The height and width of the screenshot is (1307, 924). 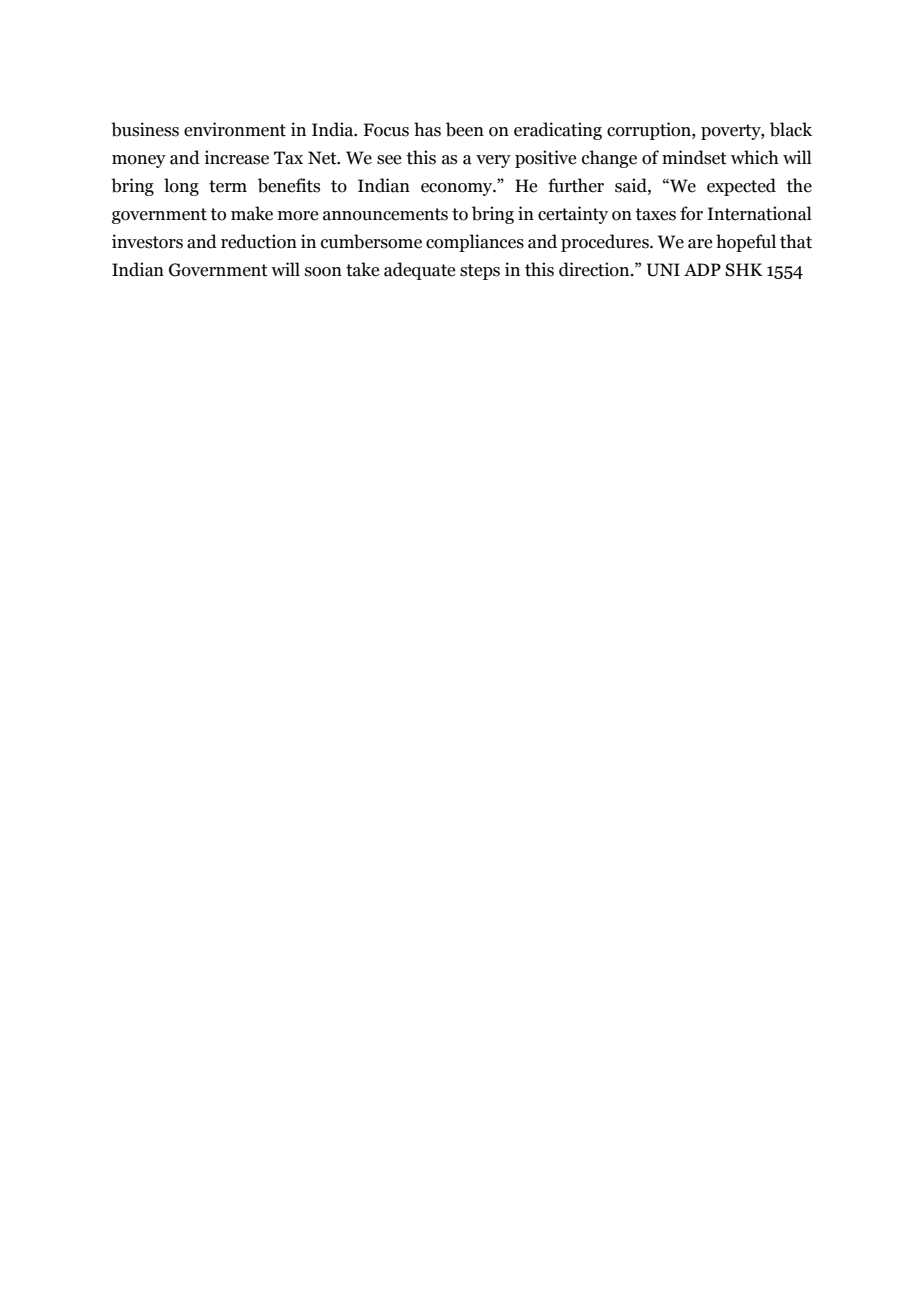 What do you see at coordinates (465, 129) in the screenshot?
I see `been` at bounding box center [465, 129].
